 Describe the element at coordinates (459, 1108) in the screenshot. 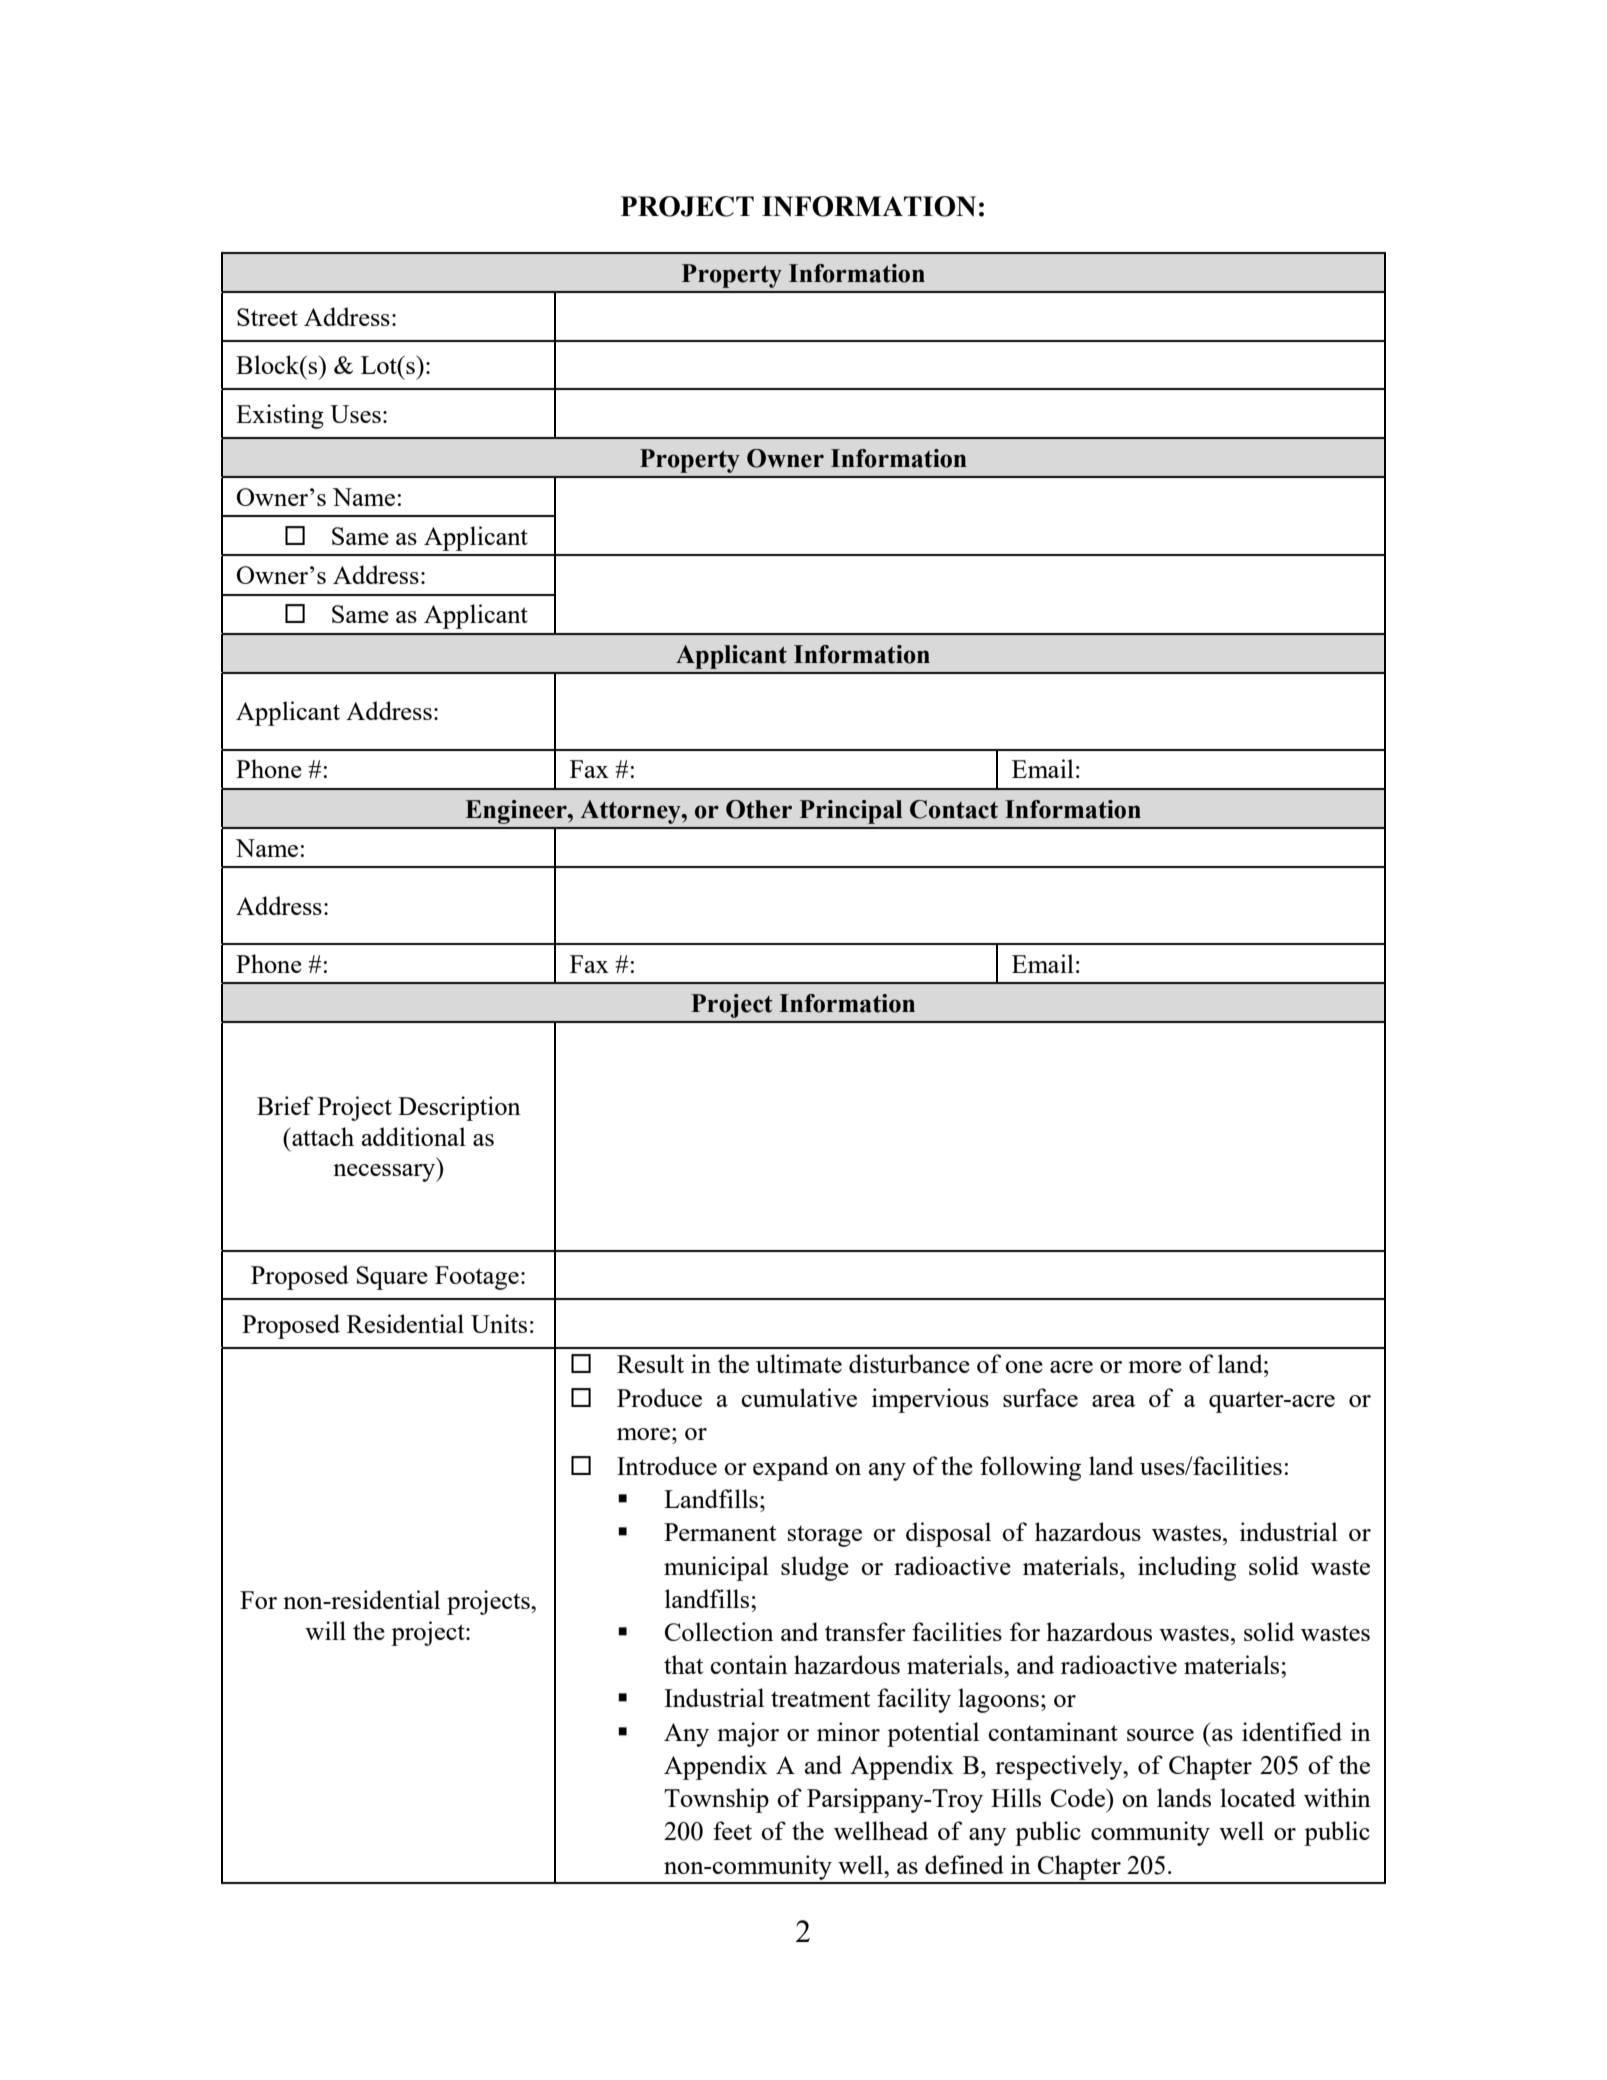

I see `Description` at that location.
